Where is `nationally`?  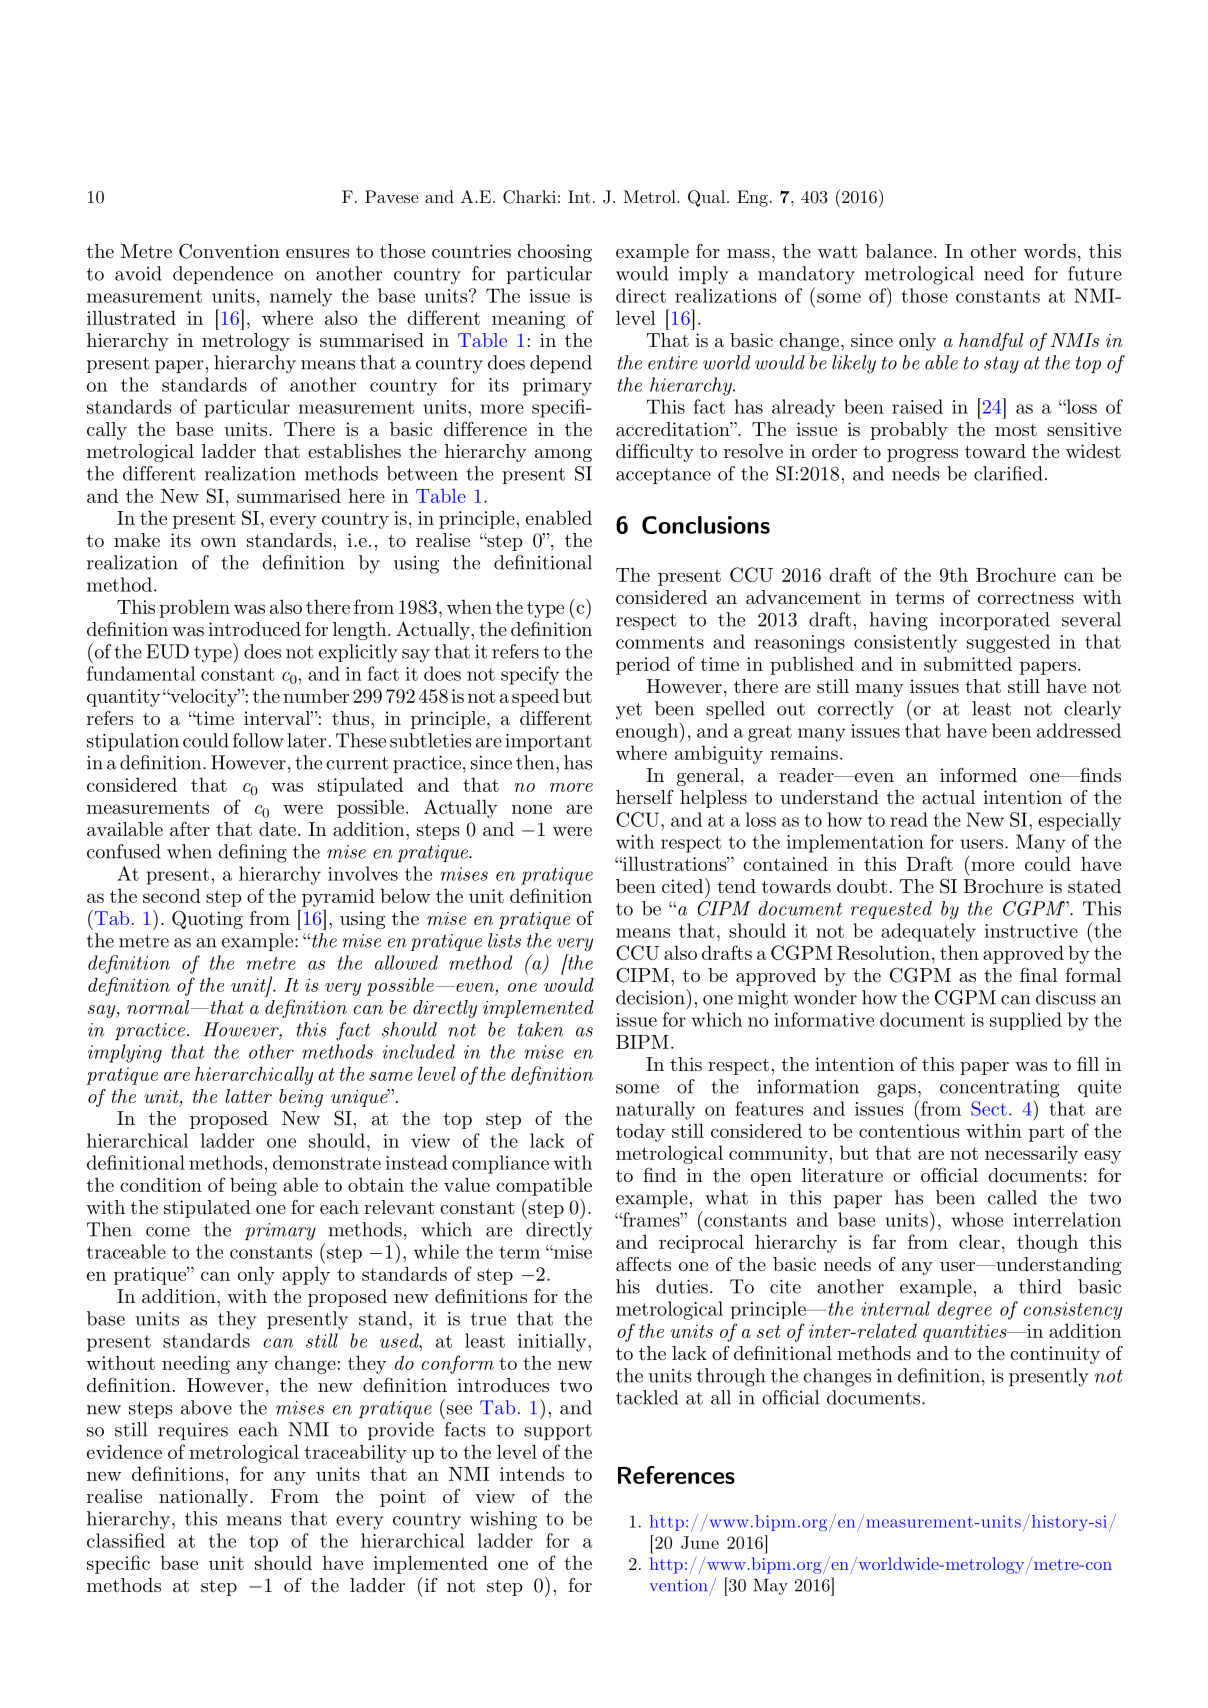
nationally is located at coordinates (205, 1498).
